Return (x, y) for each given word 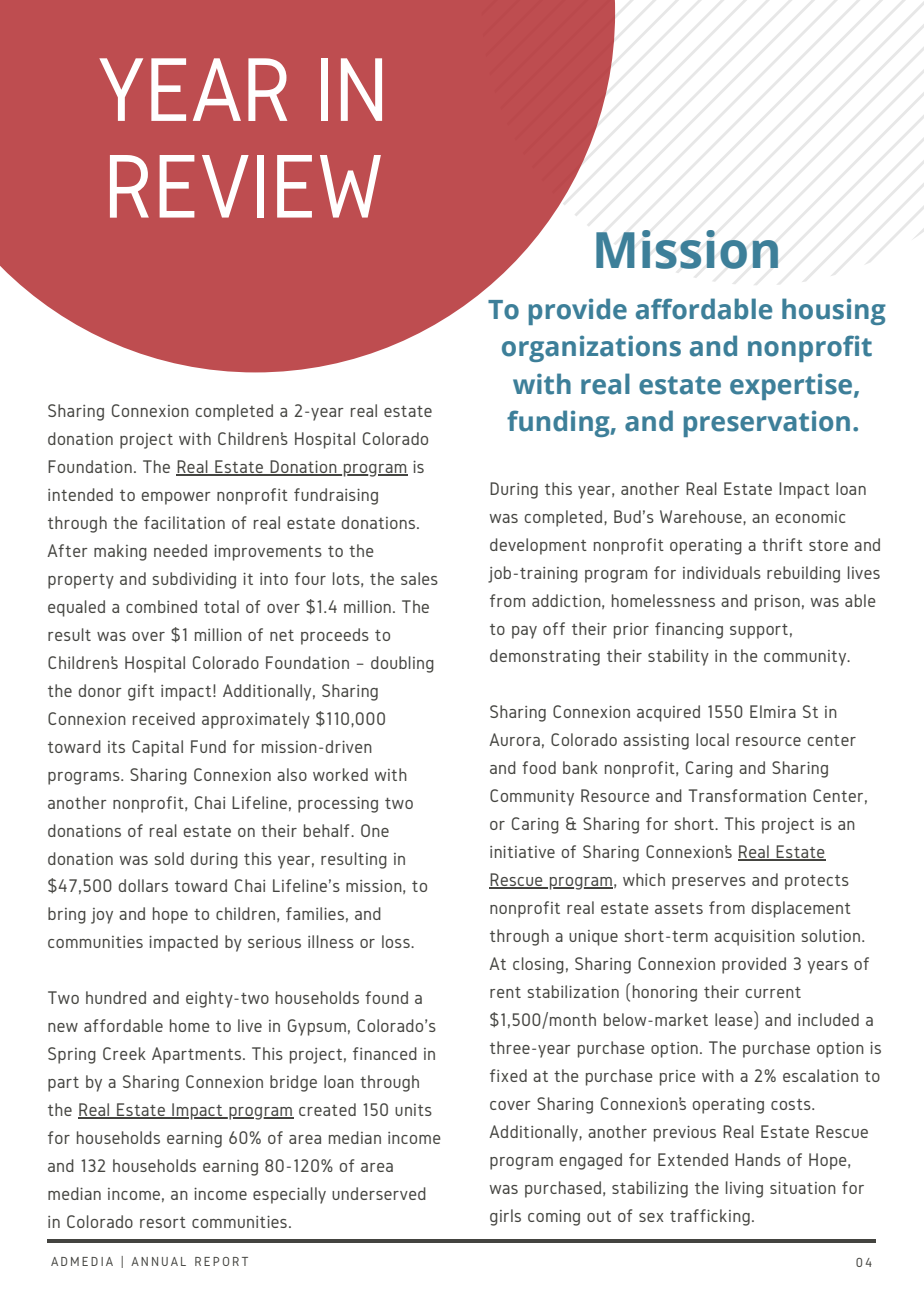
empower (176, 498)
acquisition (754, 938)
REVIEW (245, 186)
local (712, 739)
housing (834, 311)
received (164, 718)
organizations (591, 348)
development (538, 546)
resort (163, 1222)
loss (397, 941)
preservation (767, 423)
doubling (402, 664)
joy (102, 916)
